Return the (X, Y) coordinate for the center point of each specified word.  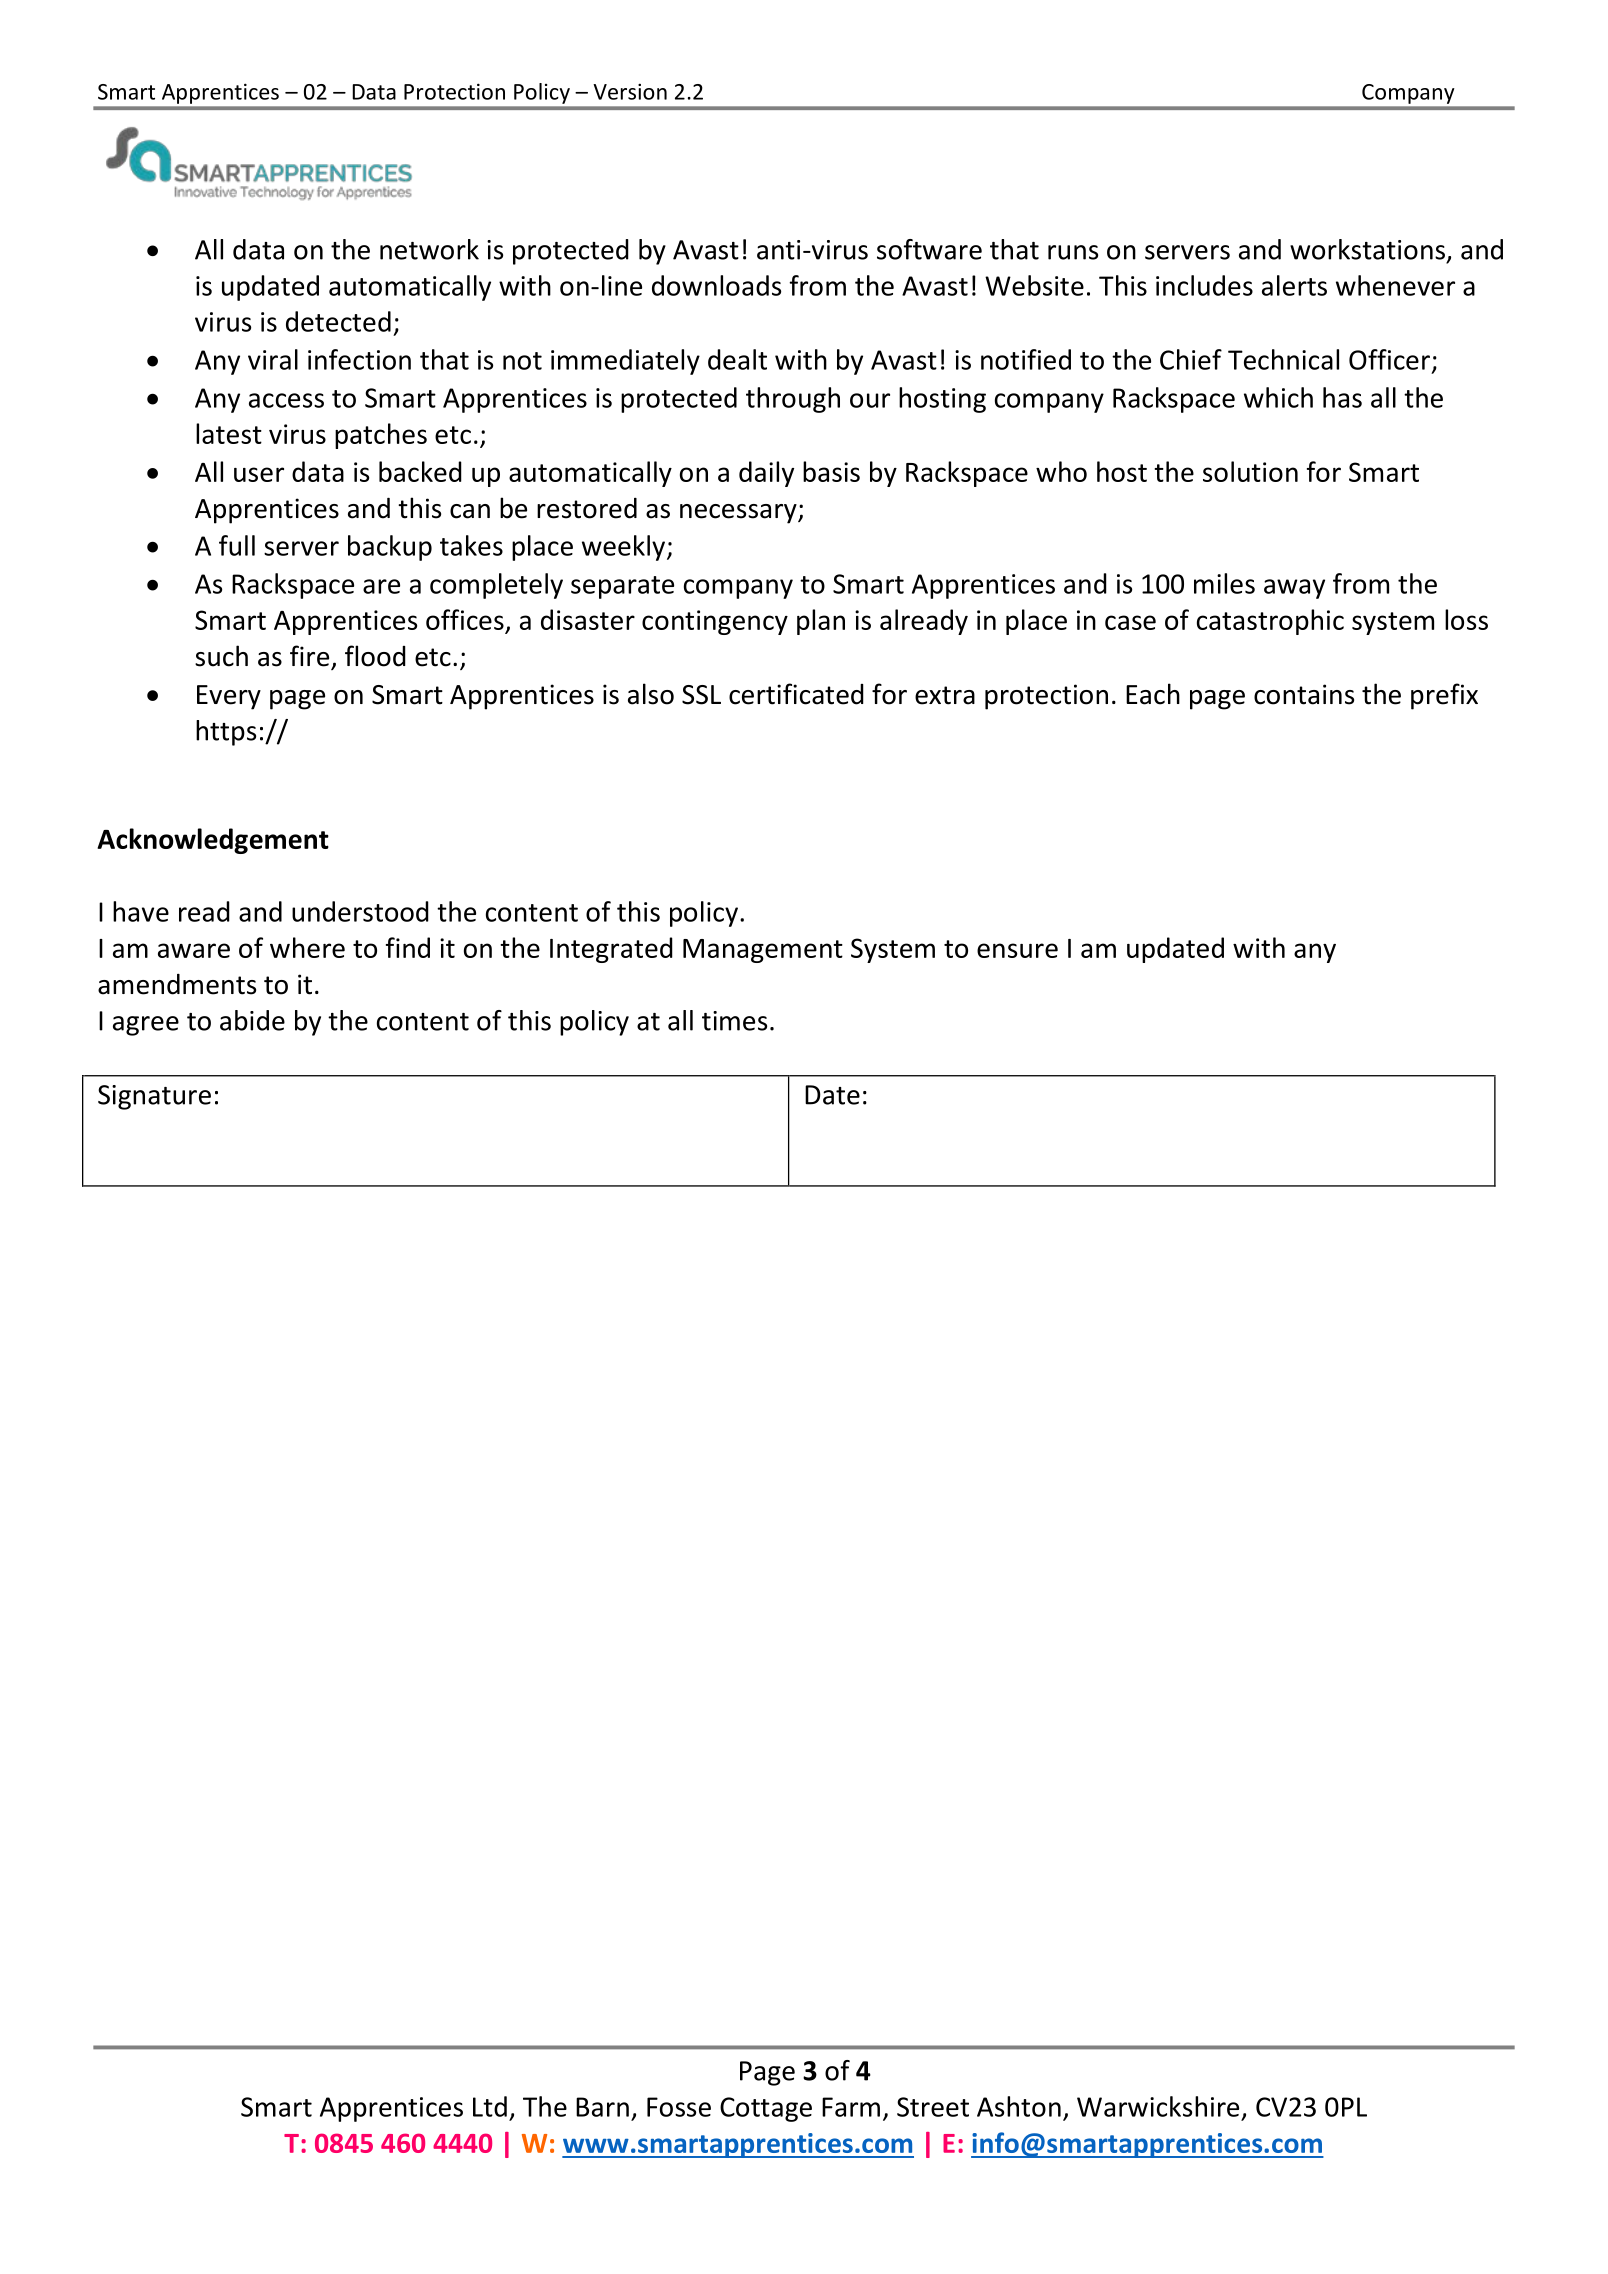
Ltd (490, 2106)
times (734, 1021)
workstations (1367, 249)
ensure (1017, 950)
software (929, 249)
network (429, 249)
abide (252, 1020)
